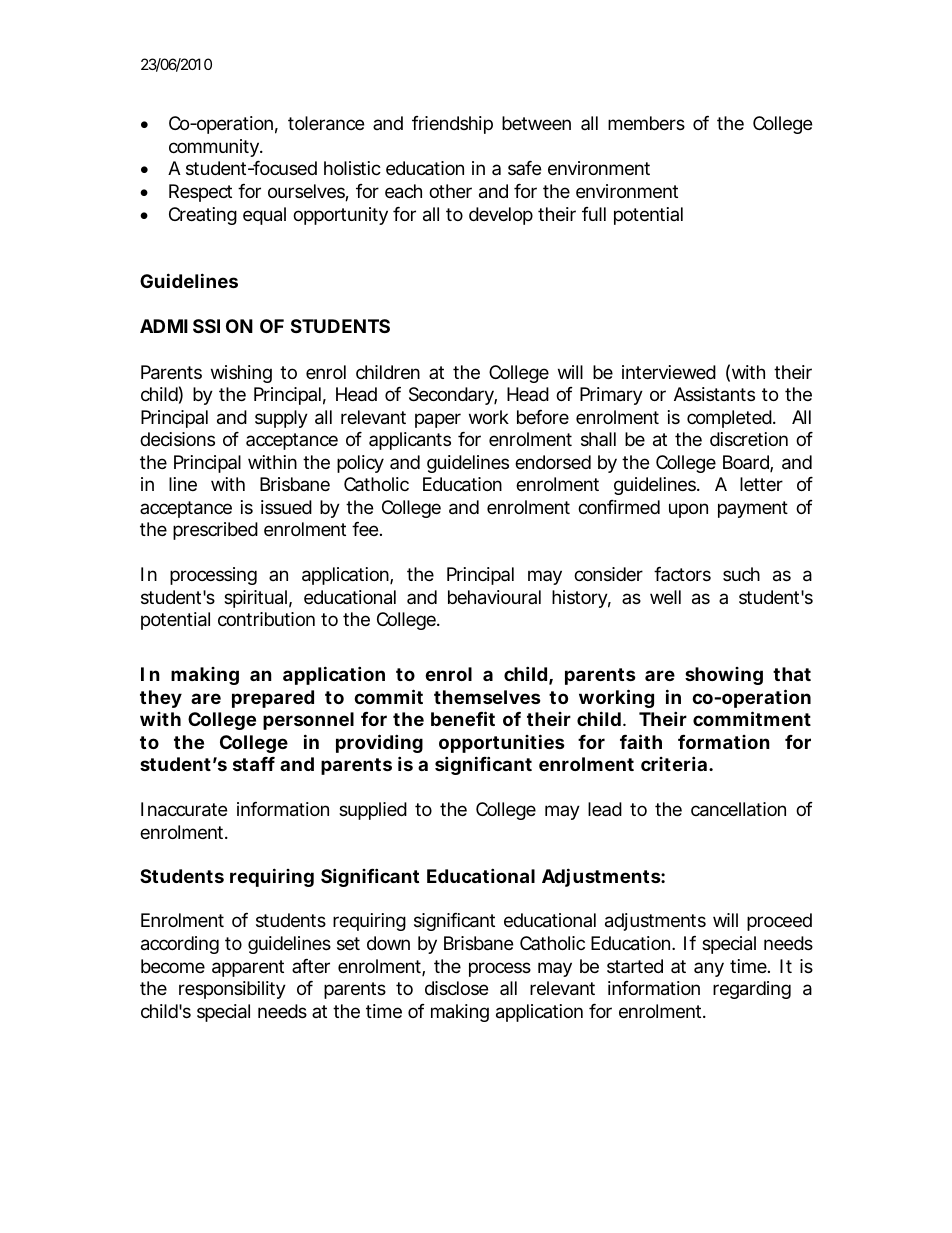  What do you see at coordinates (452, 125) in the image?
I see `friendship` at bounding box center [452, 125].
